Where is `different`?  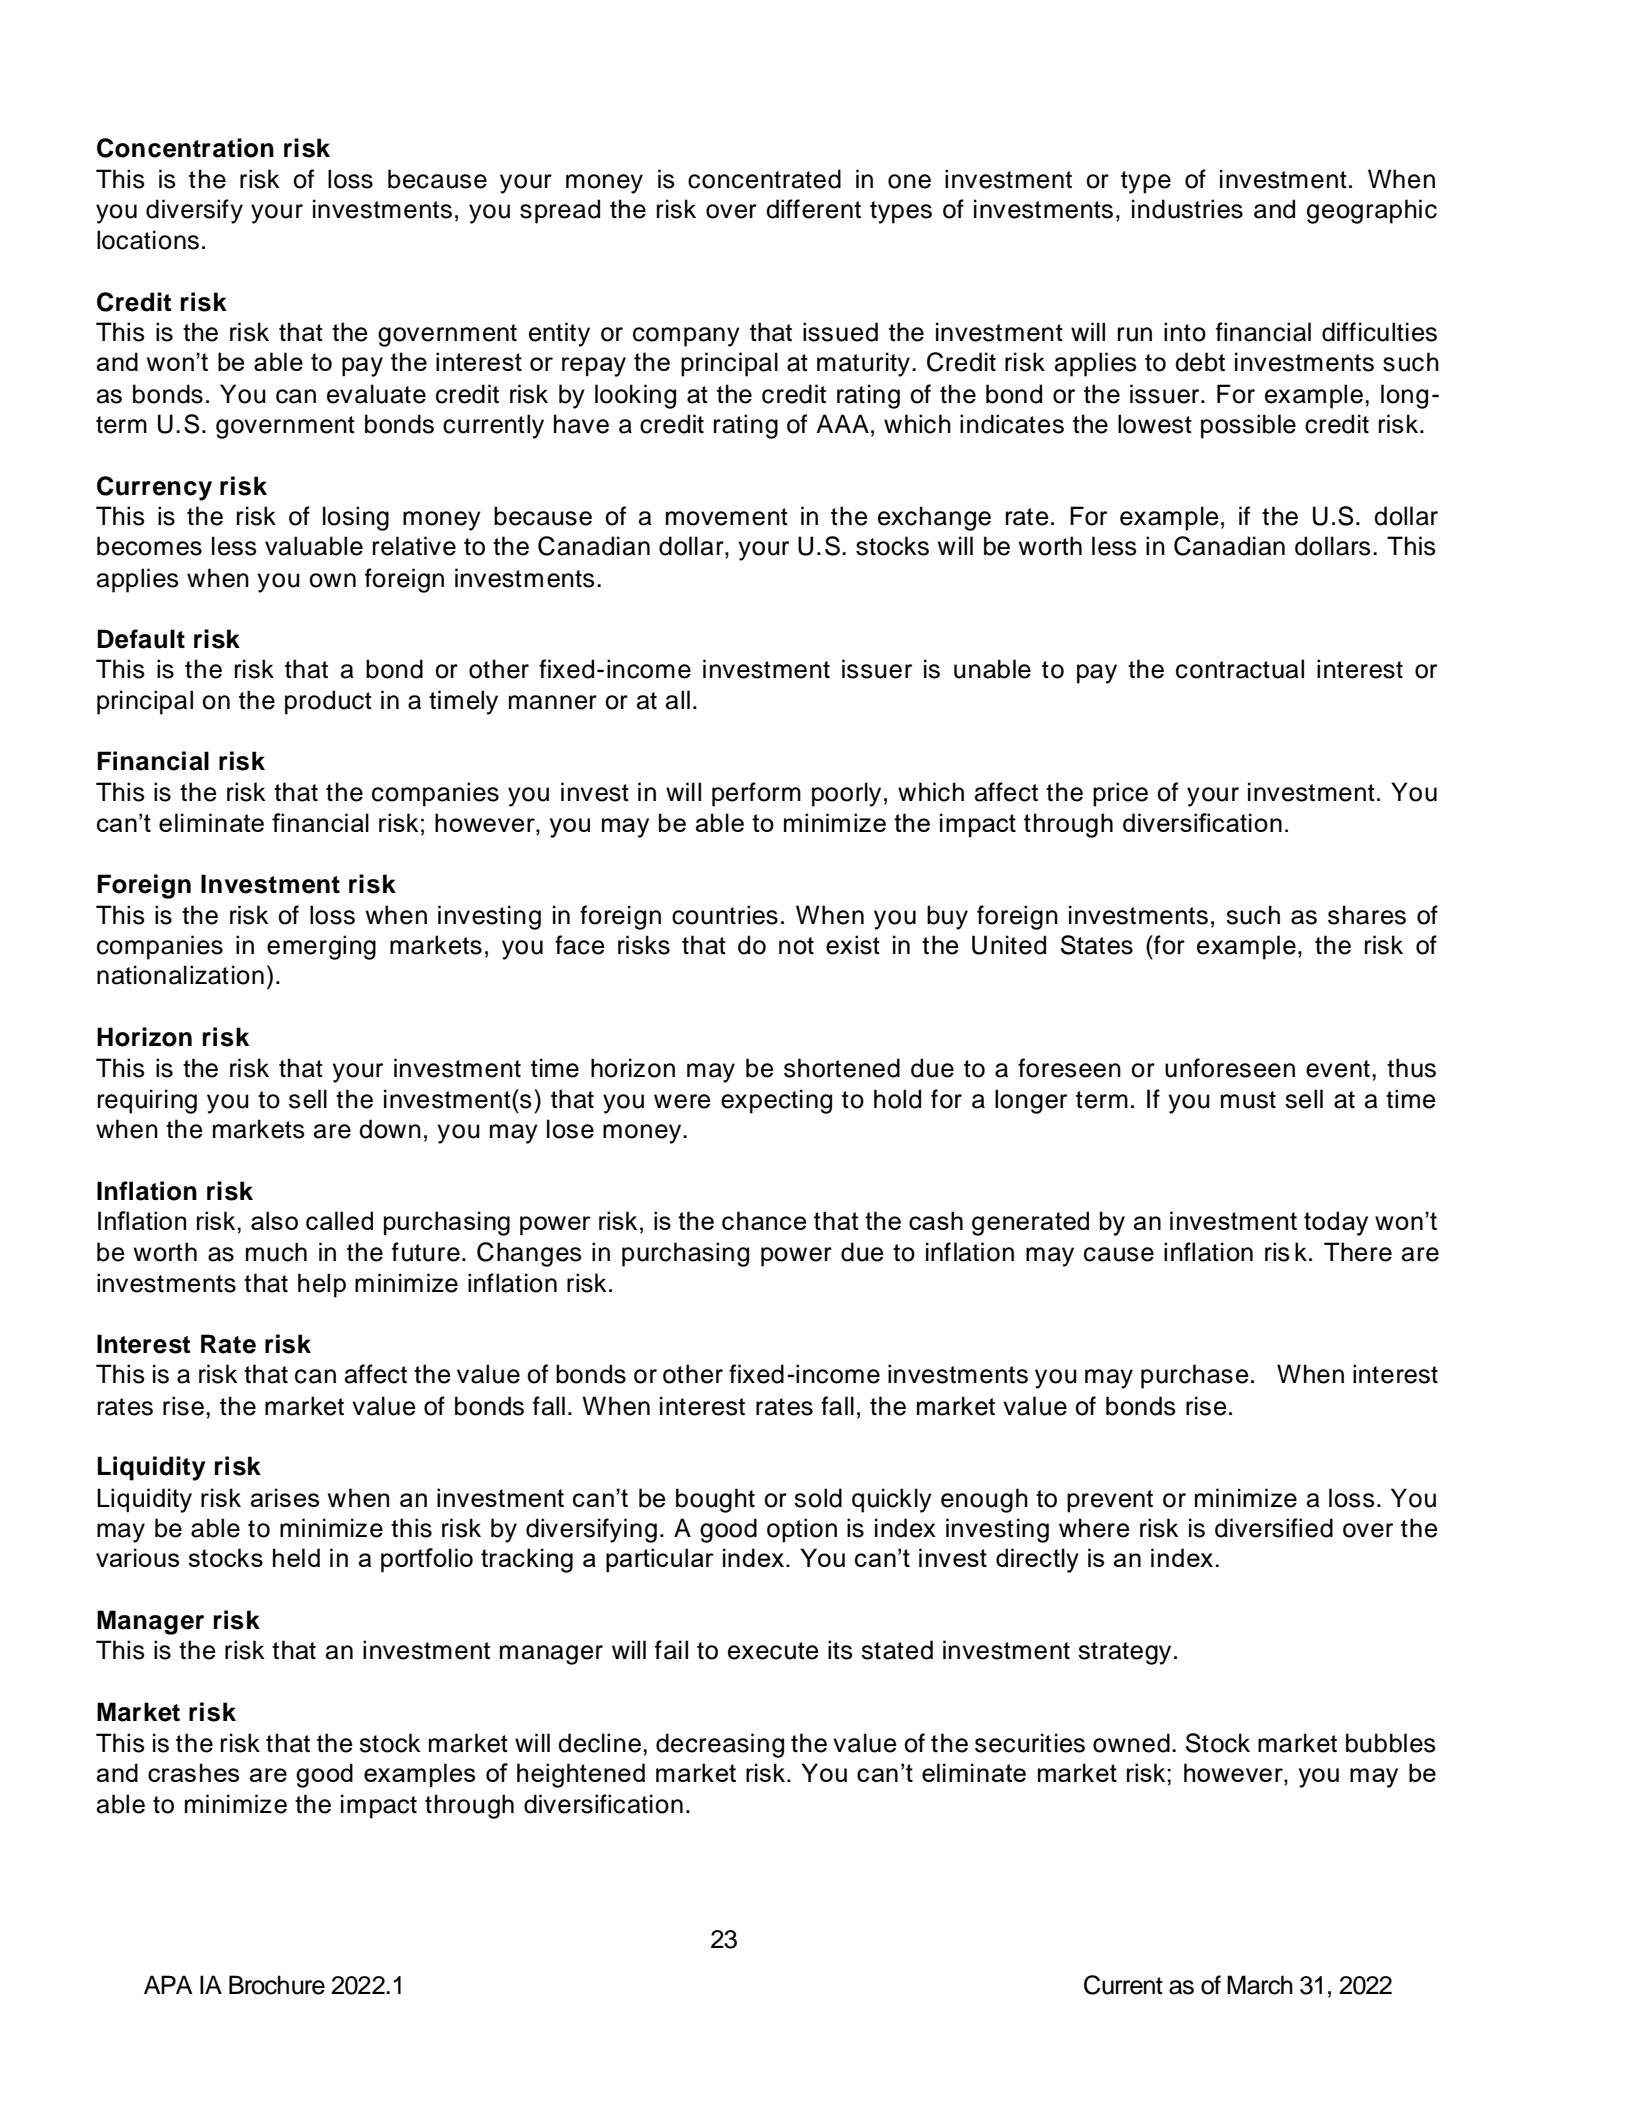
different is located at coordinates (813, 209).
